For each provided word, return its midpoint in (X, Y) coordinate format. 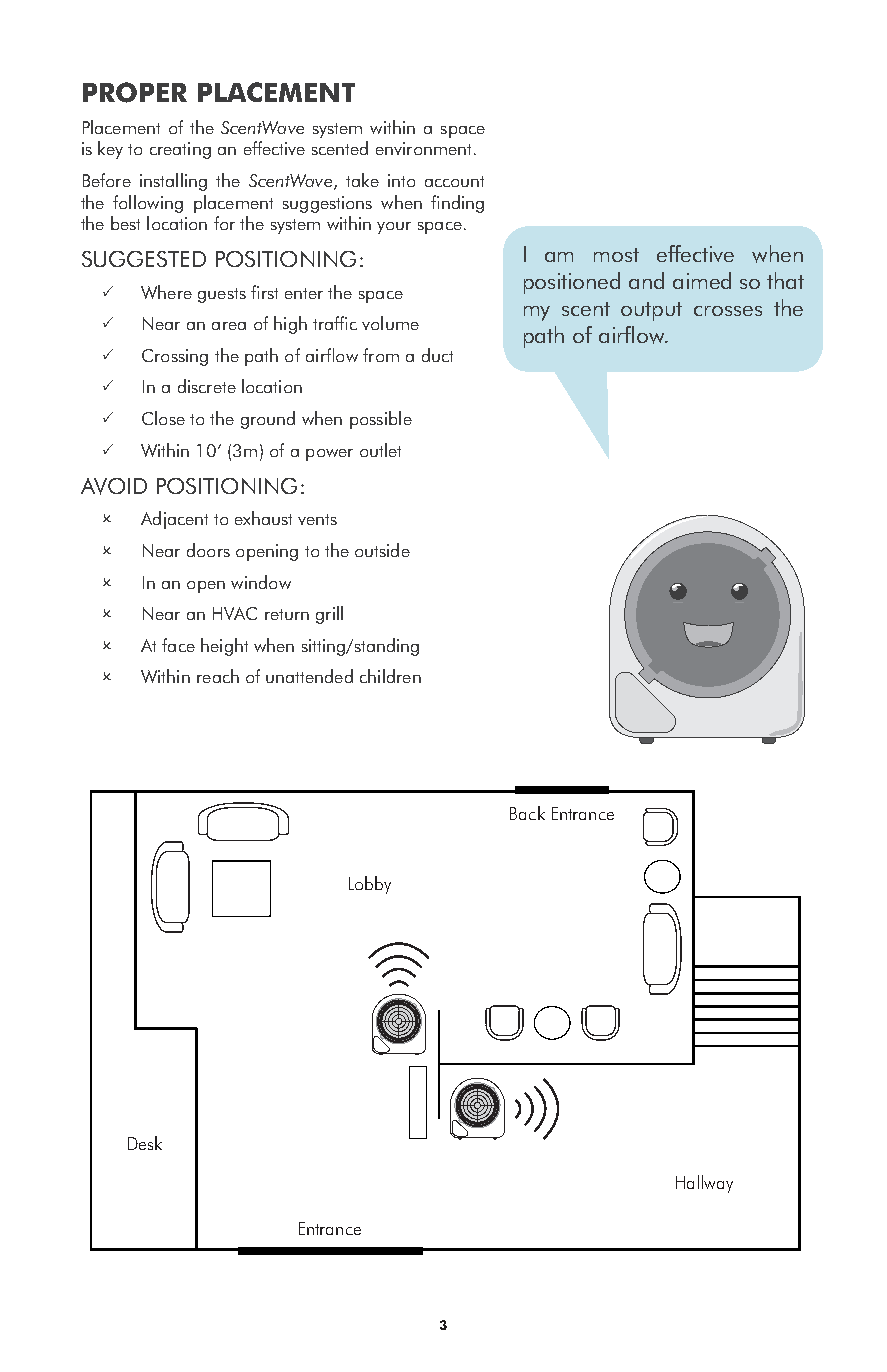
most (616, 255)
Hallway (704, 1184)
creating (180, 150)
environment (423, 148)
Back (527, 813)
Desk (145, 1143)
